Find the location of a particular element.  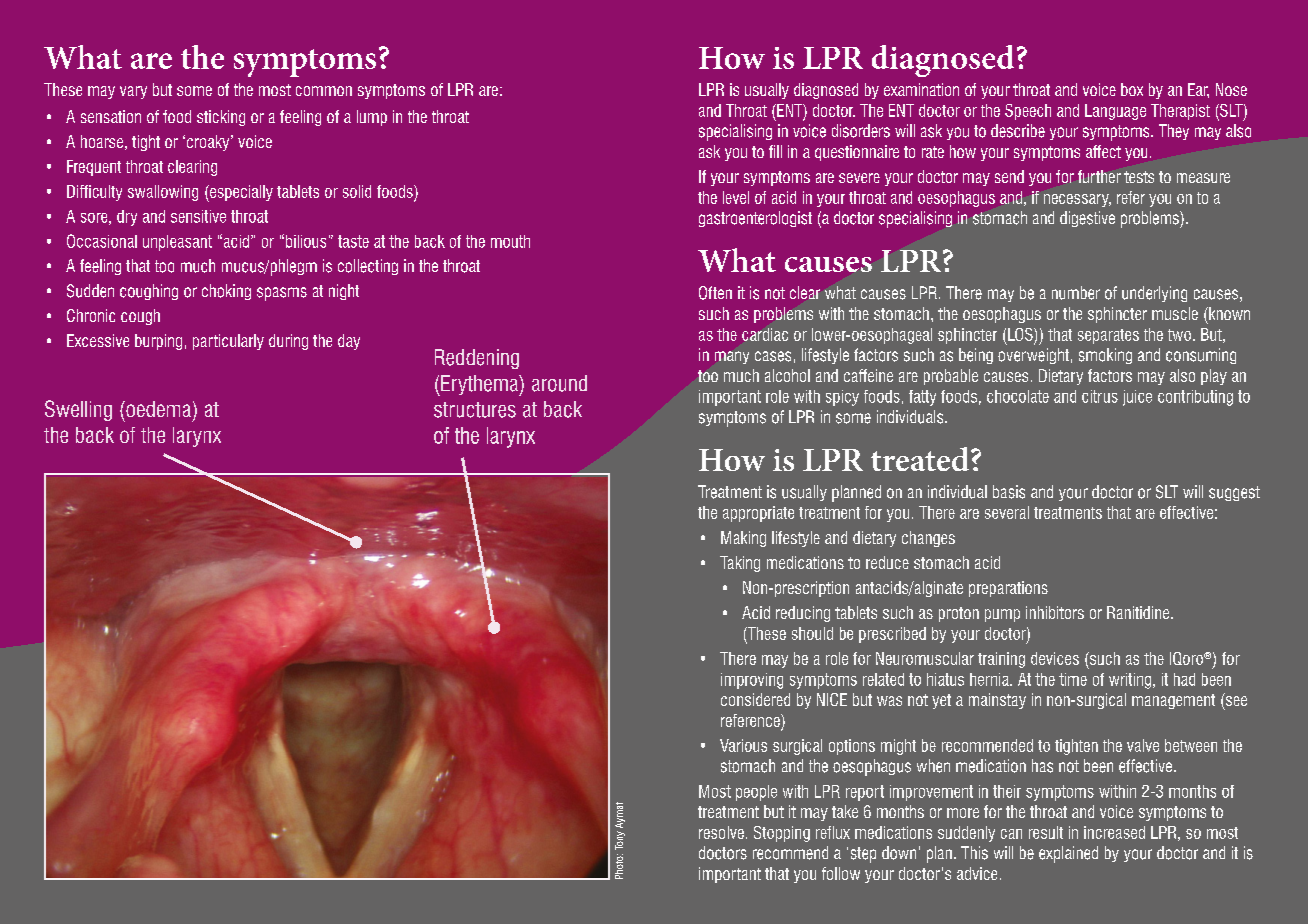

Taking is located at coordinates (740, 564).
